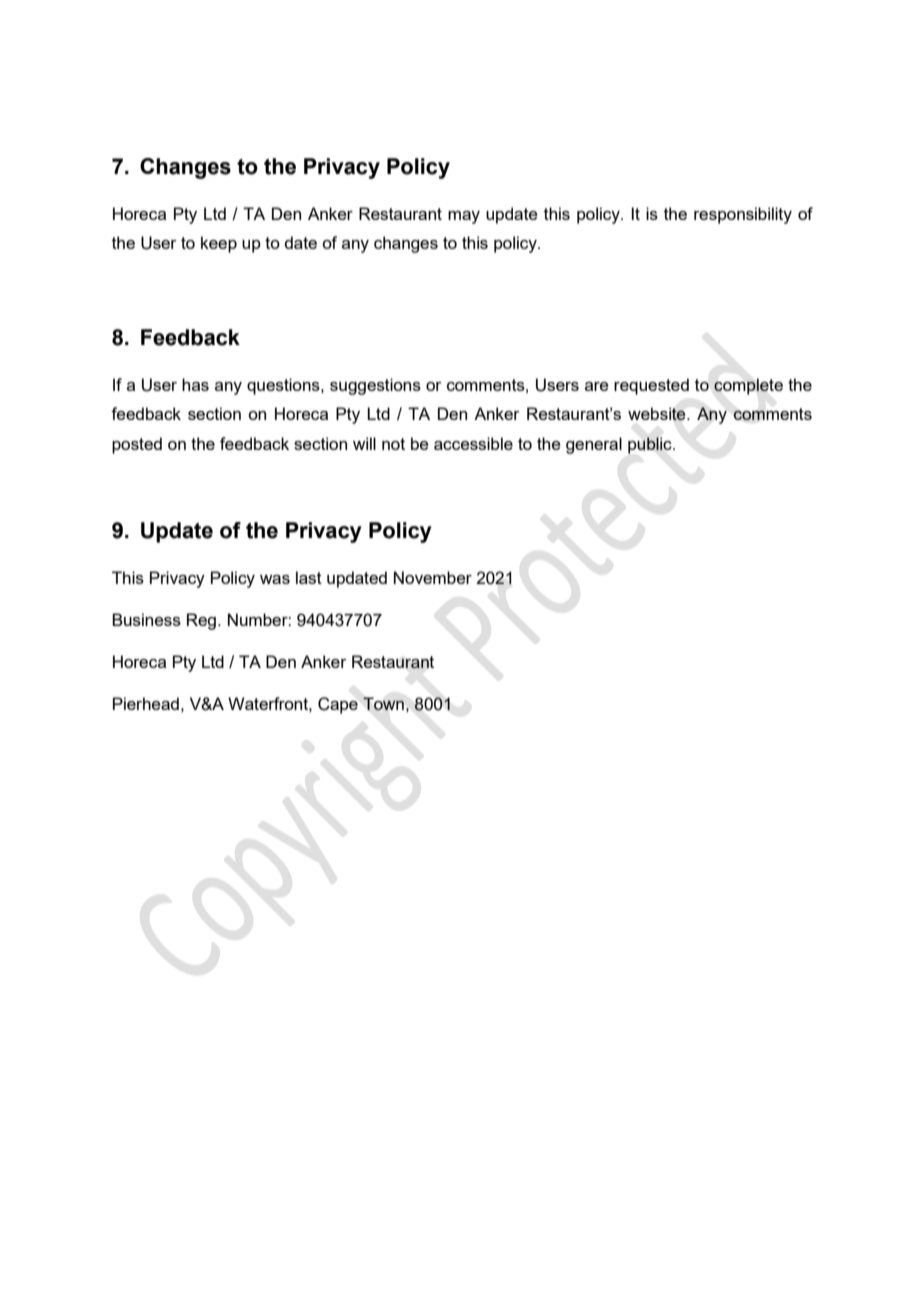 The height and width of the screenshot is (1308, 924). I want to click on was, so click(275, 579).
